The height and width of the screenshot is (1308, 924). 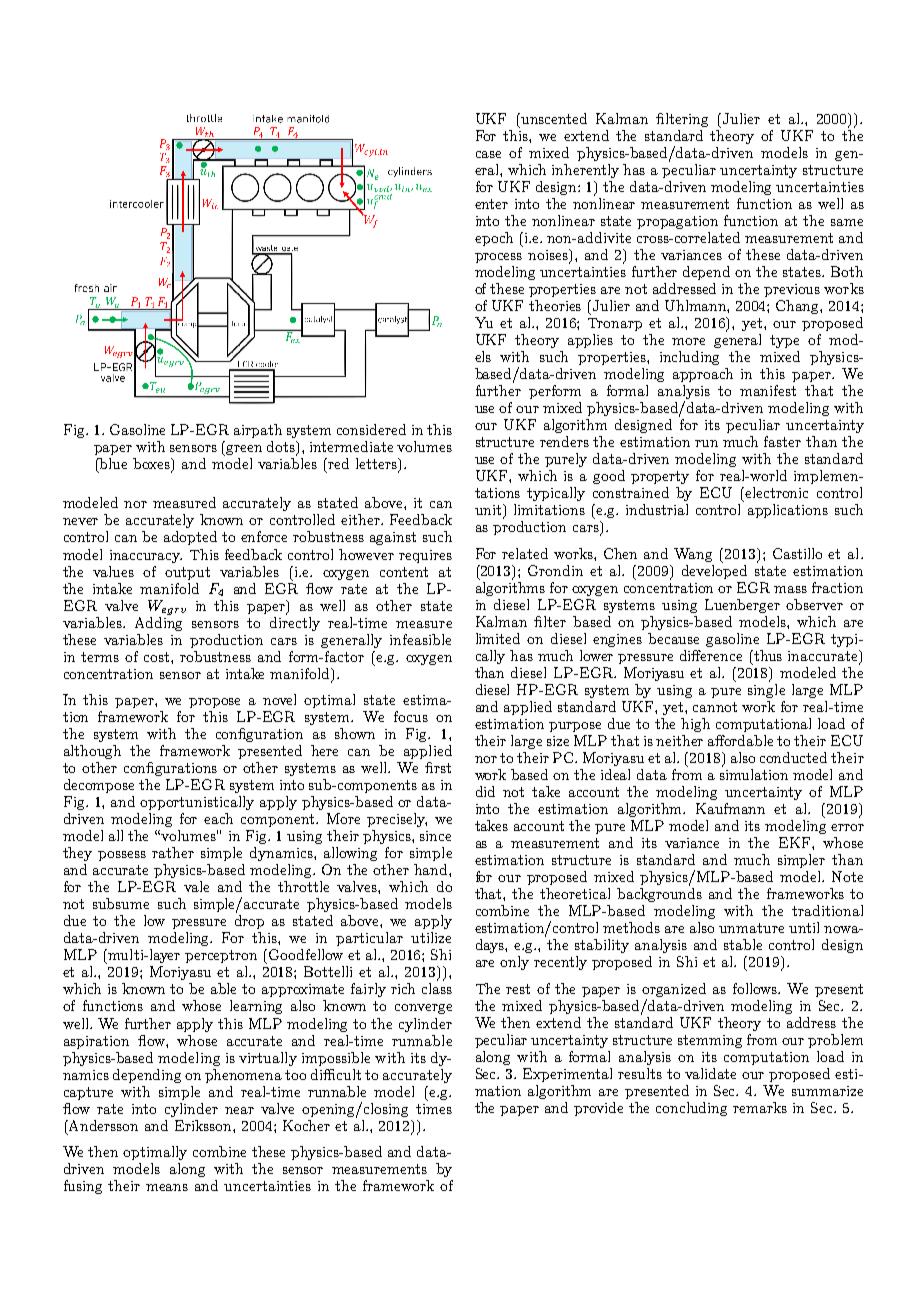 I want to click on until, so click(x=804, y=927).
